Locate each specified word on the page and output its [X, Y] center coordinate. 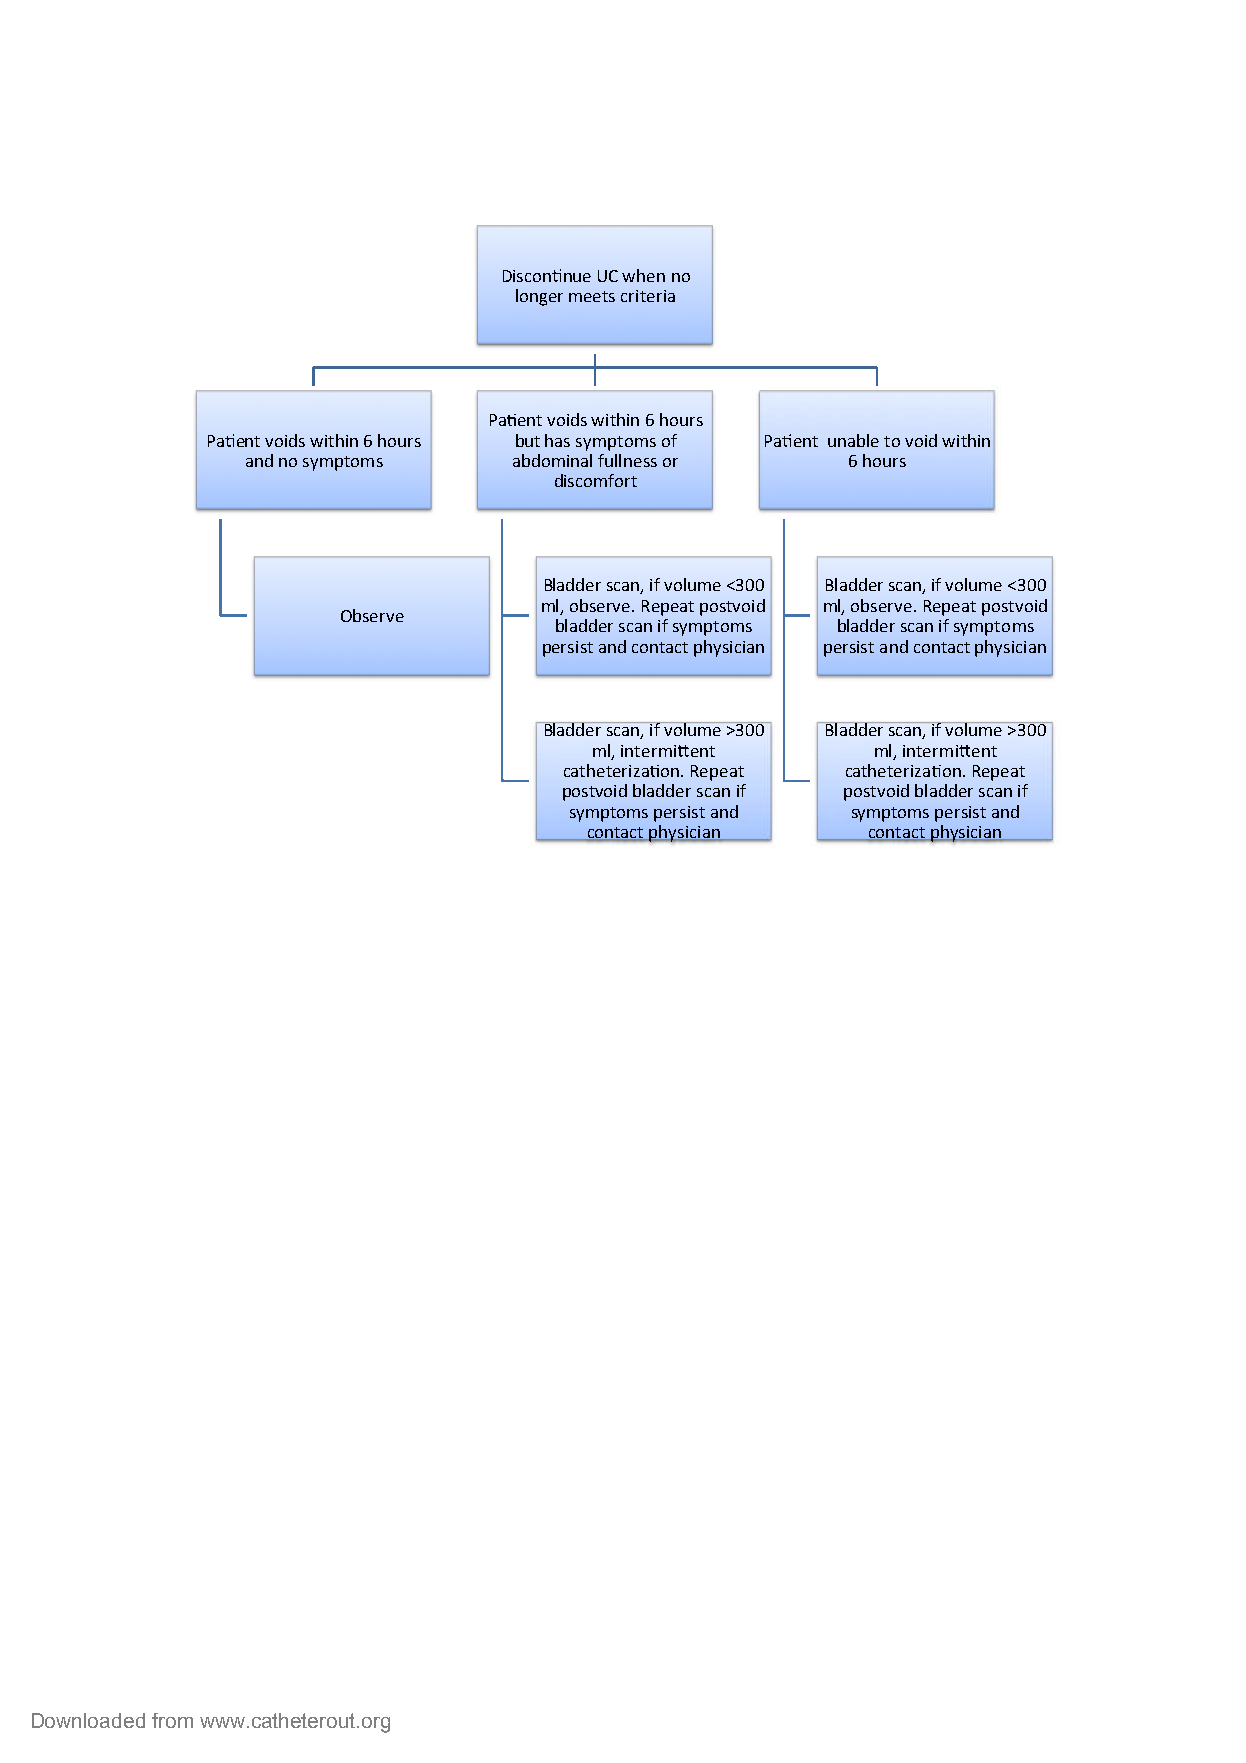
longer [539, 297]
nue [577, 277]
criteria [648, 296]
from [172, 1720]
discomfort [596, 480]
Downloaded [88, 1720]
